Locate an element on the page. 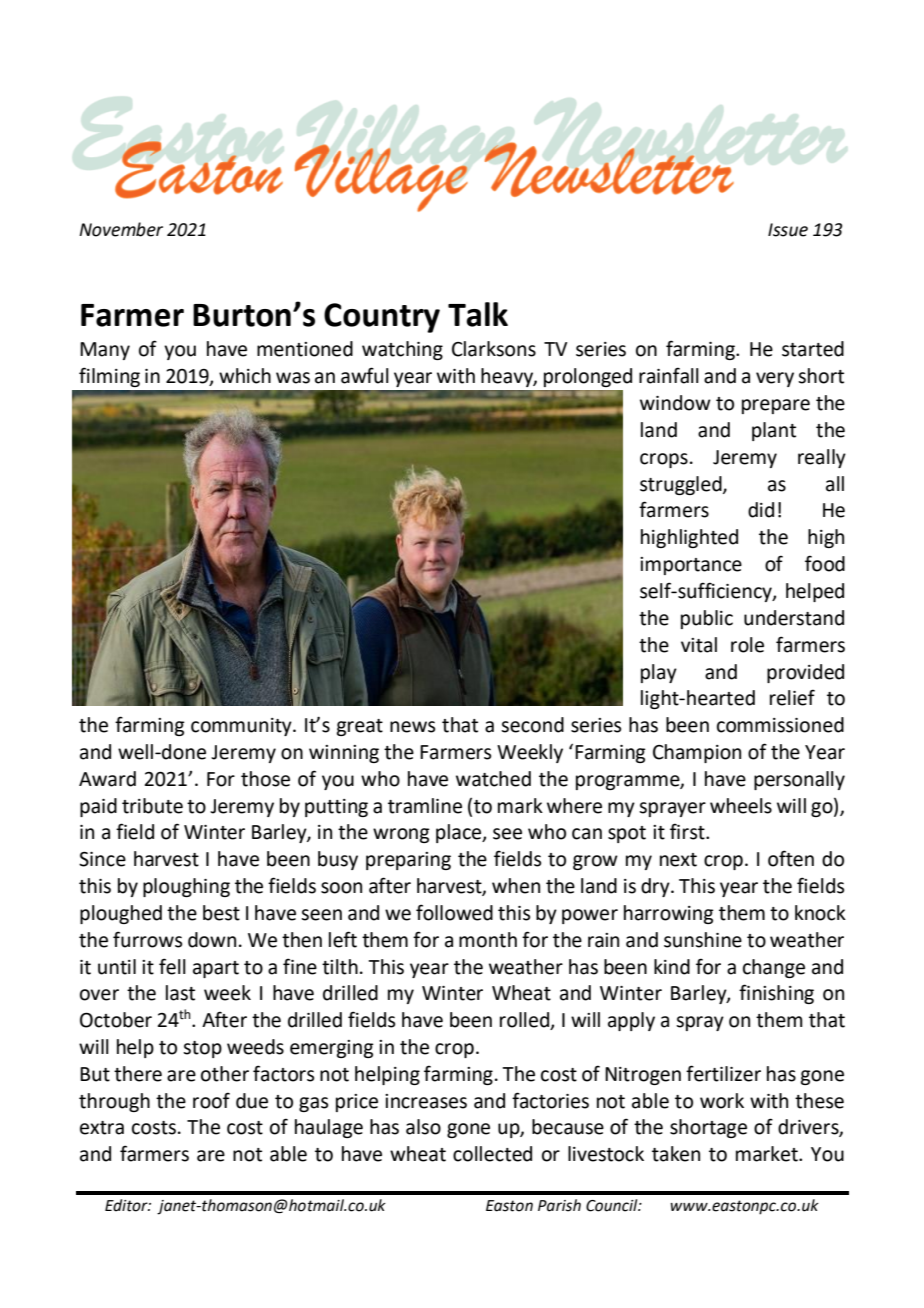 Image resolution: width=924 pixels, height=1308 pixels. commissioned is located at coordinates (780, 725).
